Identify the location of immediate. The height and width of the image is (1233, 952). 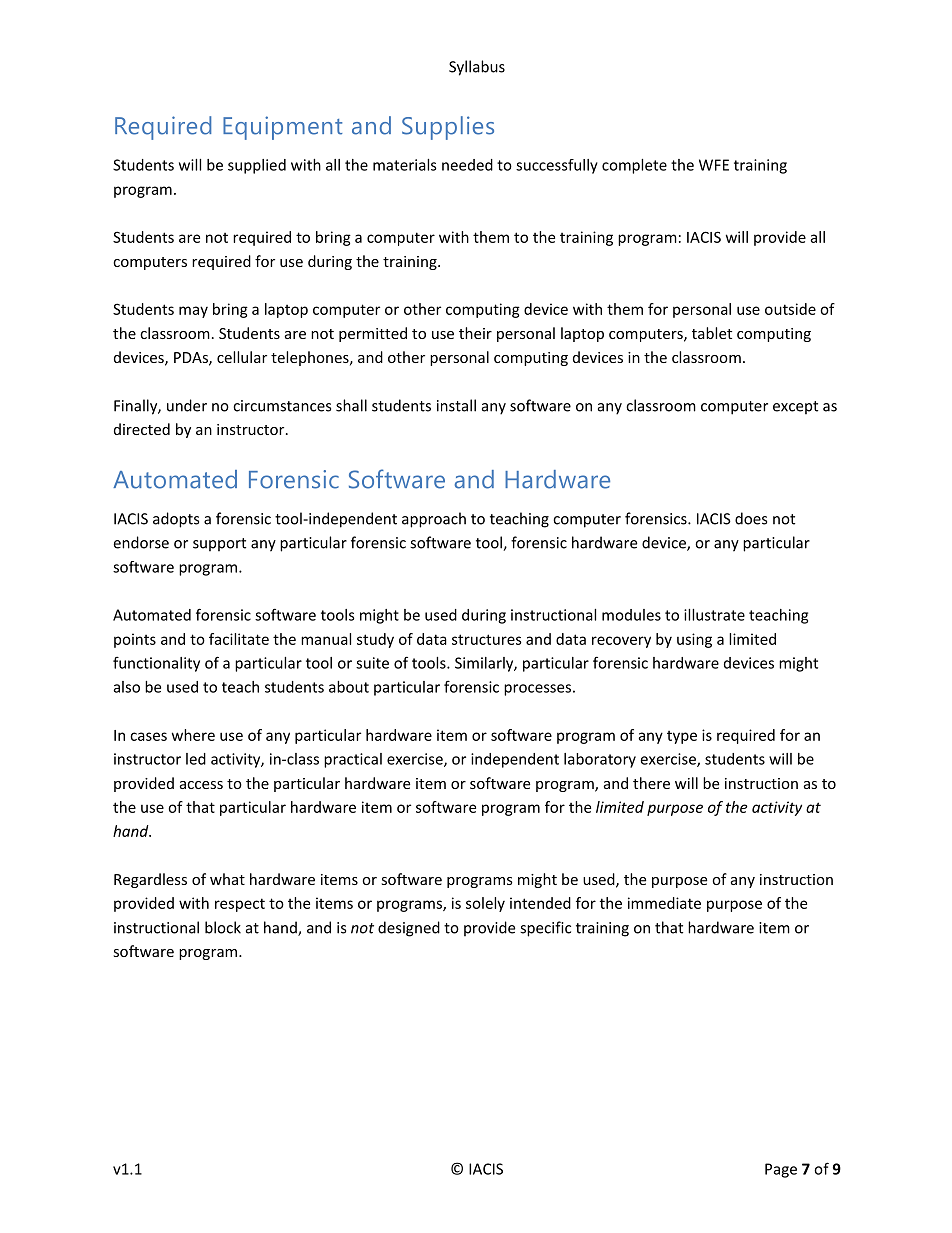
(664, 903).
